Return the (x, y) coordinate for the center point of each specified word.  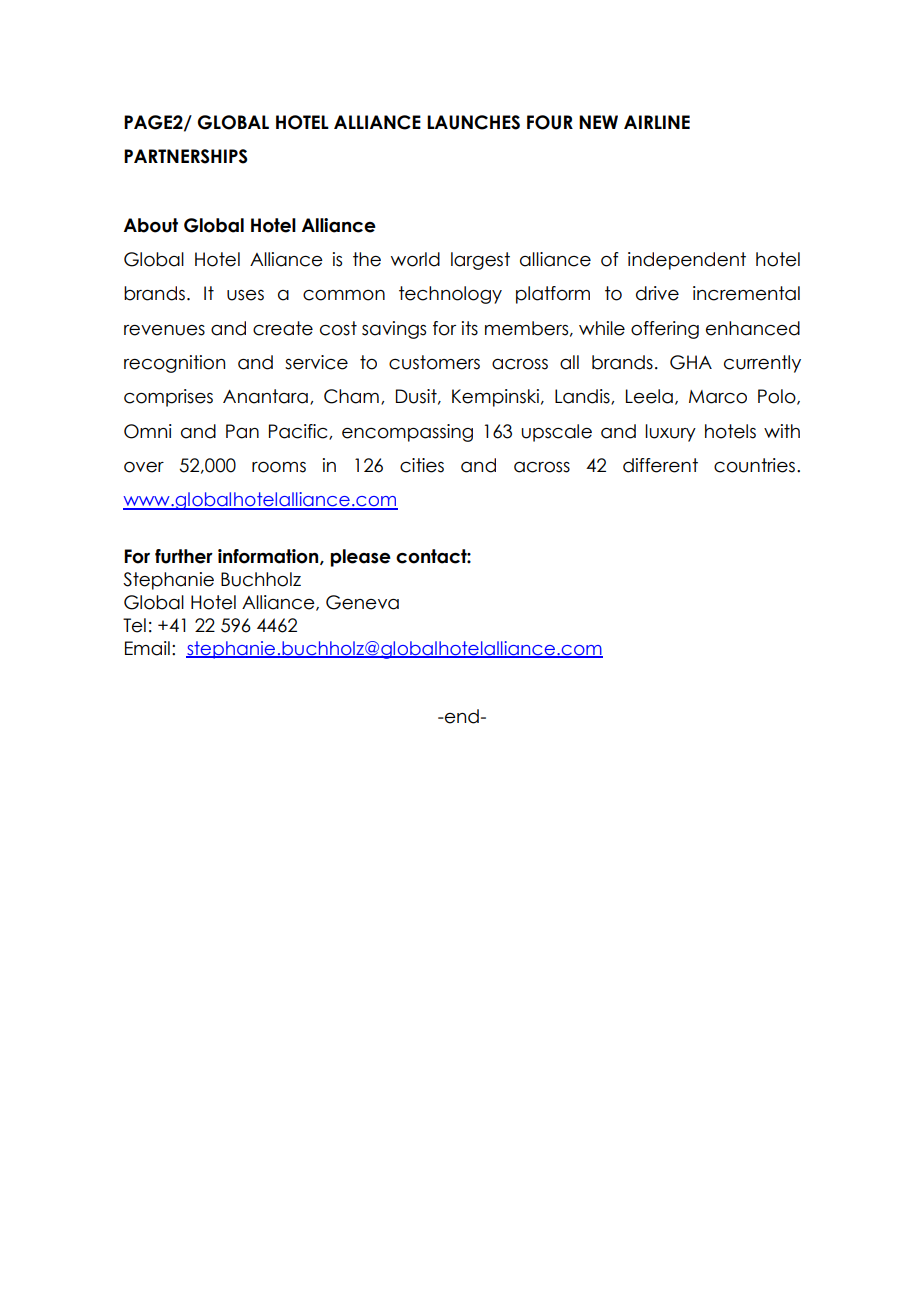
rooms (279, 467)
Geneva (362, 602)
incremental (746, 293)
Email (147, 648)
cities (422, 465)
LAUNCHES (473, 122)
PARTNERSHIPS (186, 156)
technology (450, 295)
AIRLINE (657, 122)
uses (245, 295)
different (660, 465)
